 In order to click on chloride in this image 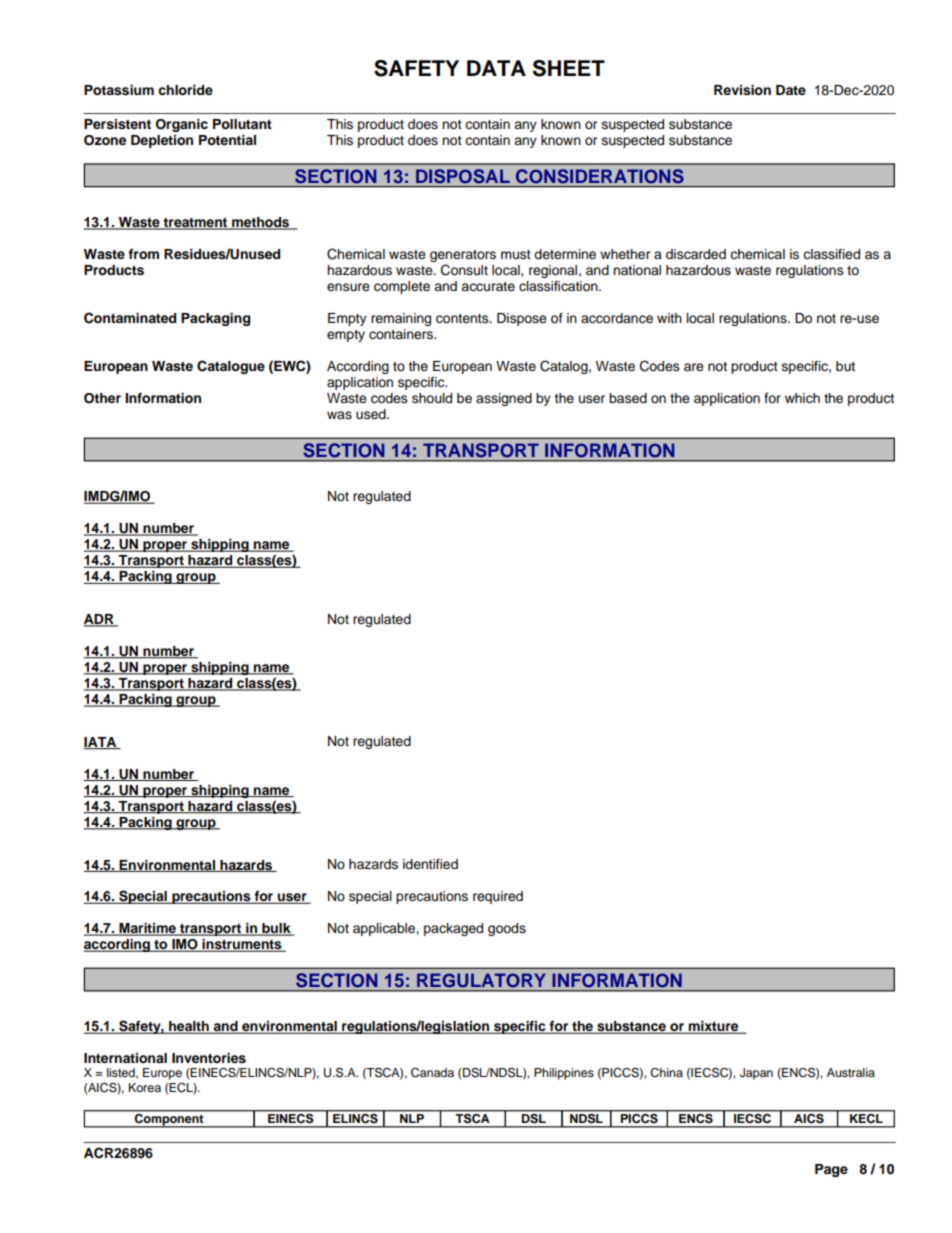, I will do `click(185, 90)`.
